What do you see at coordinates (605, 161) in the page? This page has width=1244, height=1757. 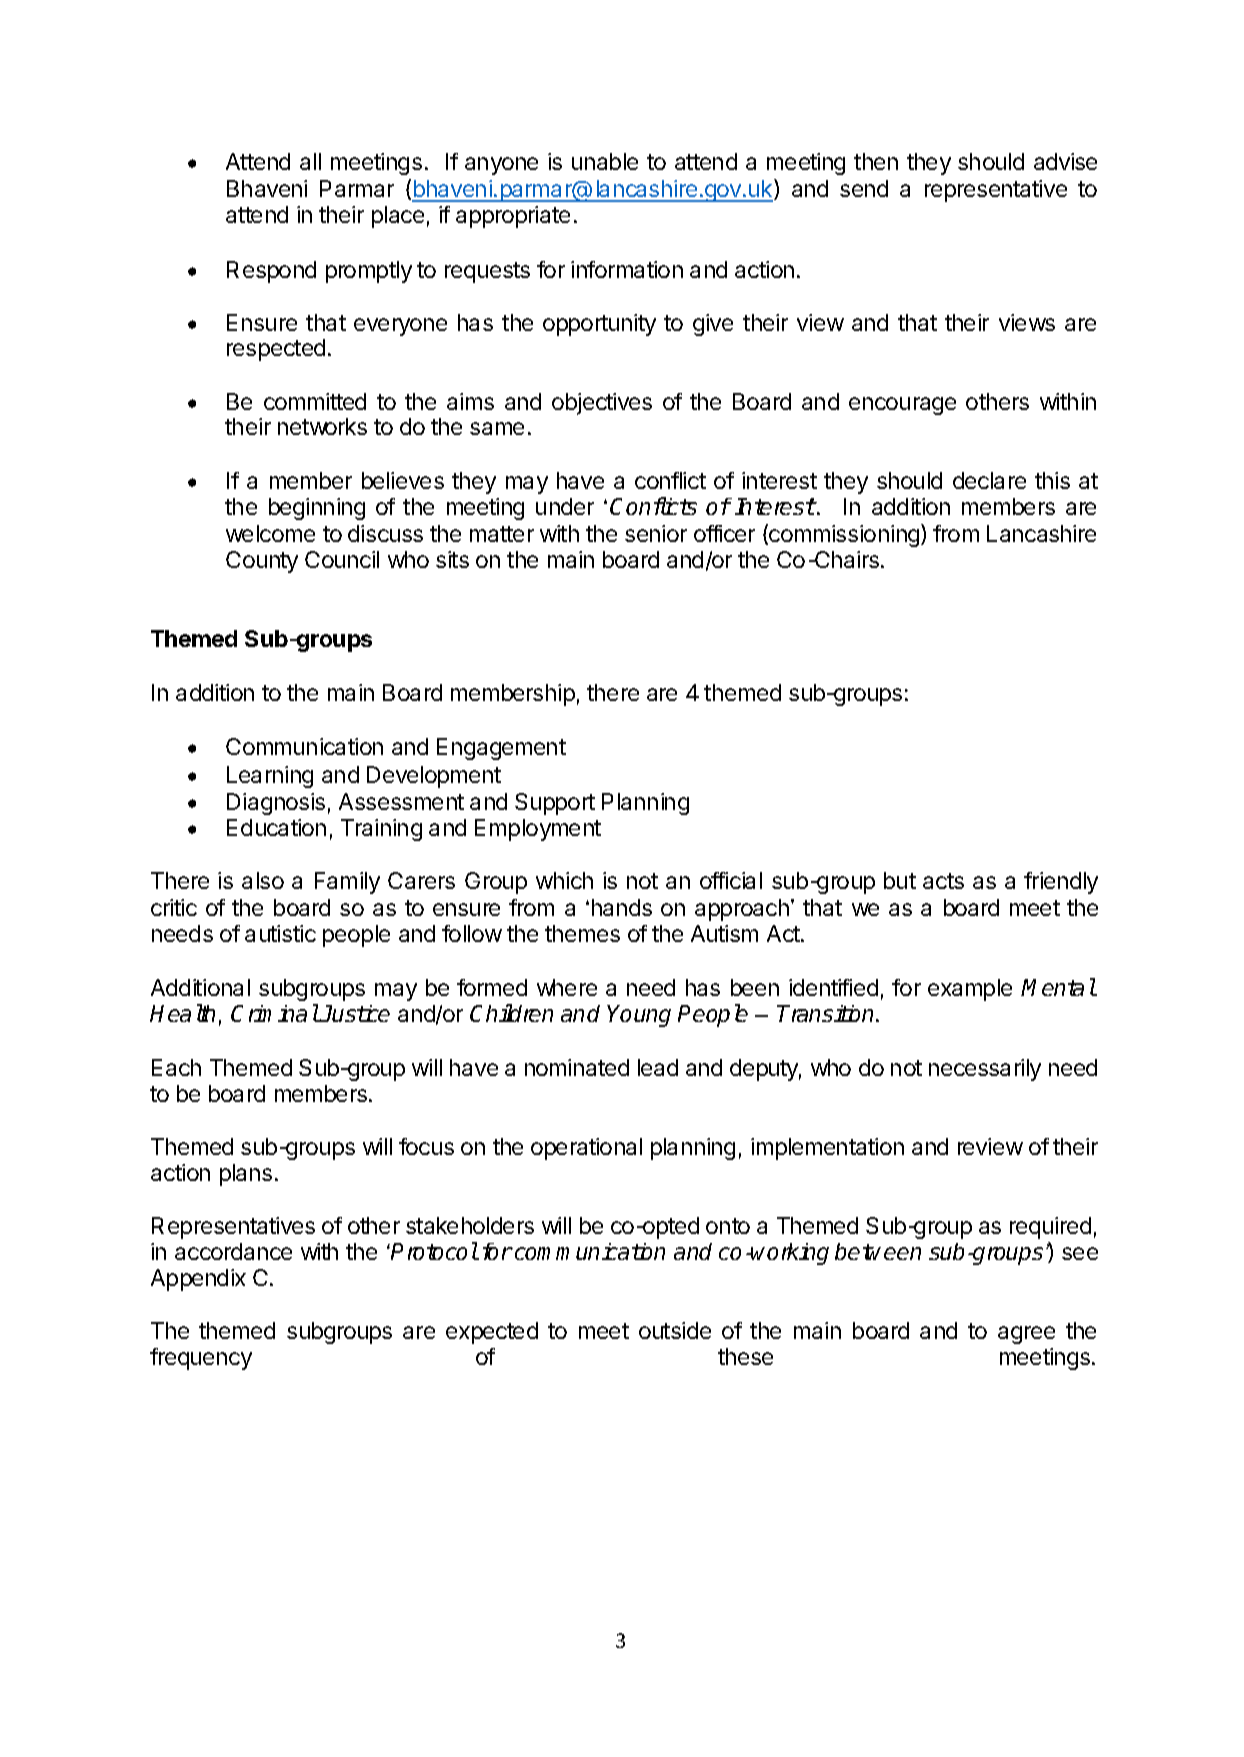 I see `unable` at bounding box center [605, 161].
